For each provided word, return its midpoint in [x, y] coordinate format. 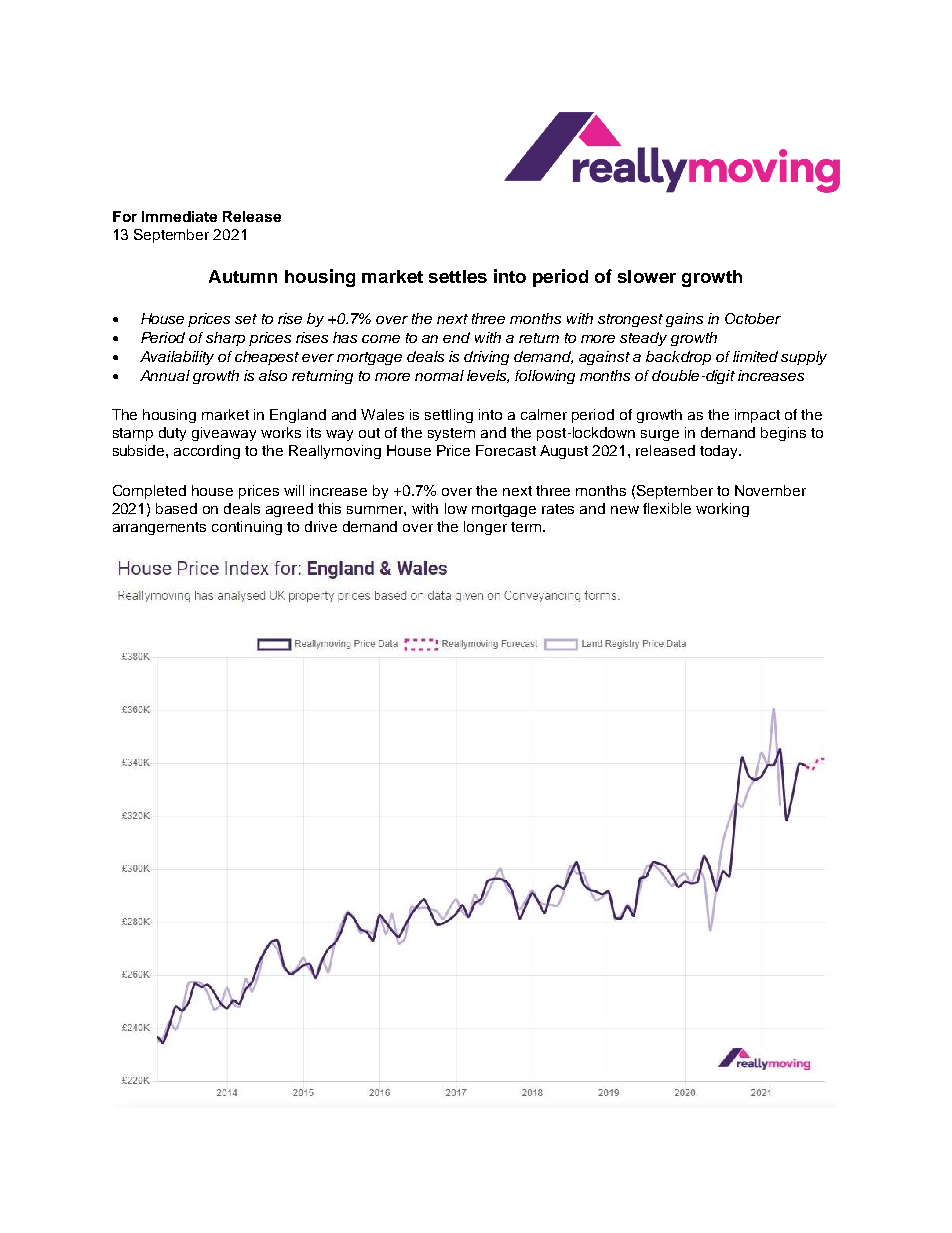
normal [439, 375]
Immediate [179, 216]
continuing [247, 528]
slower [647, 276]
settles [458, 276]
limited [755, 356]
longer [485, 528]
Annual [165, 375]
